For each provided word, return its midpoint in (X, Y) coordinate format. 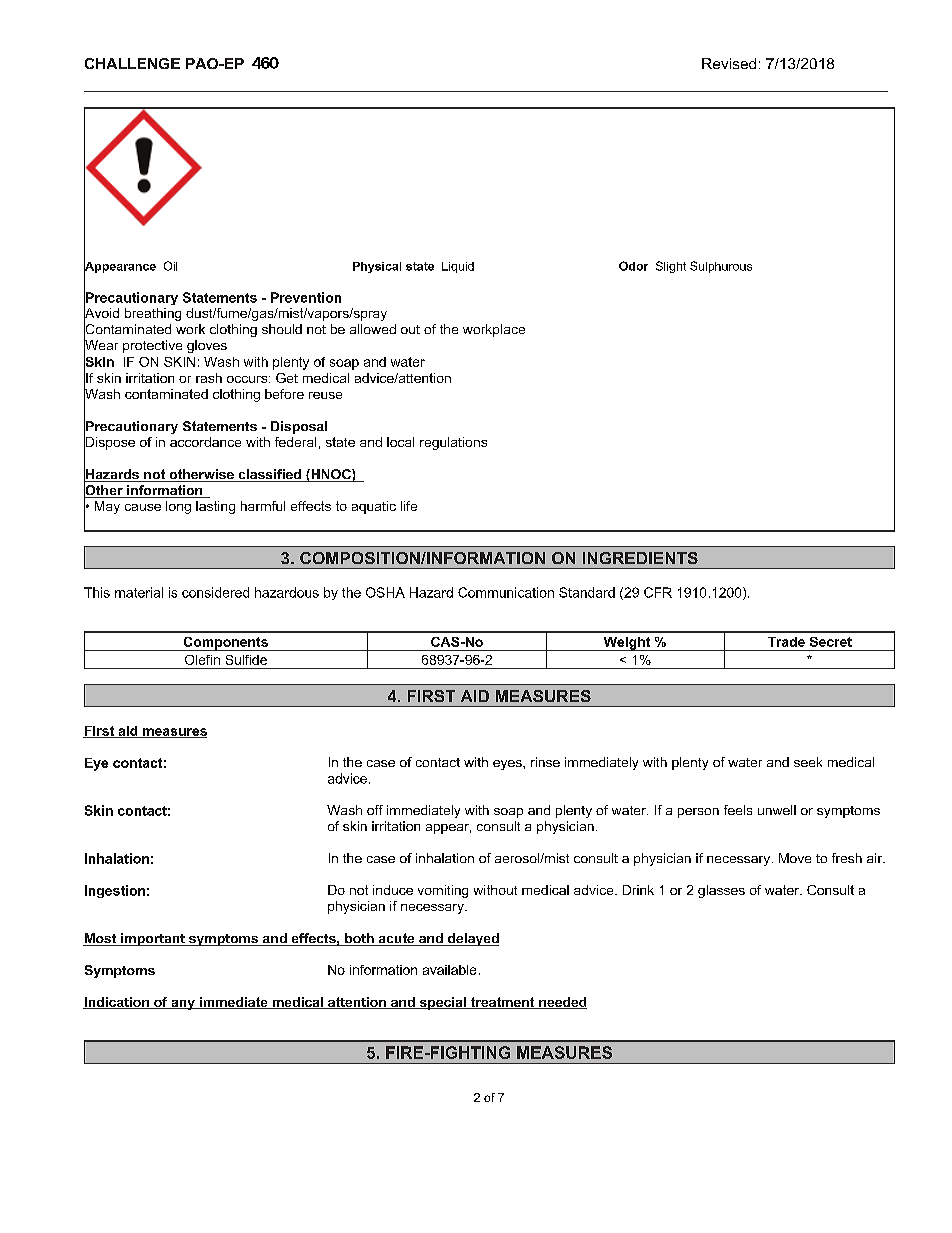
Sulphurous (721, 267)
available (449, 970)
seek (808, 762)
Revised (729, 63)
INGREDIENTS (640, 558)
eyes (508, 765)
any (183, 1005)
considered (215, 592)
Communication (506, 592)
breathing (153, 314)
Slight (671, 267)
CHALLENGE (132, 63)
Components (225, 644)
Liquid (458, 267)
